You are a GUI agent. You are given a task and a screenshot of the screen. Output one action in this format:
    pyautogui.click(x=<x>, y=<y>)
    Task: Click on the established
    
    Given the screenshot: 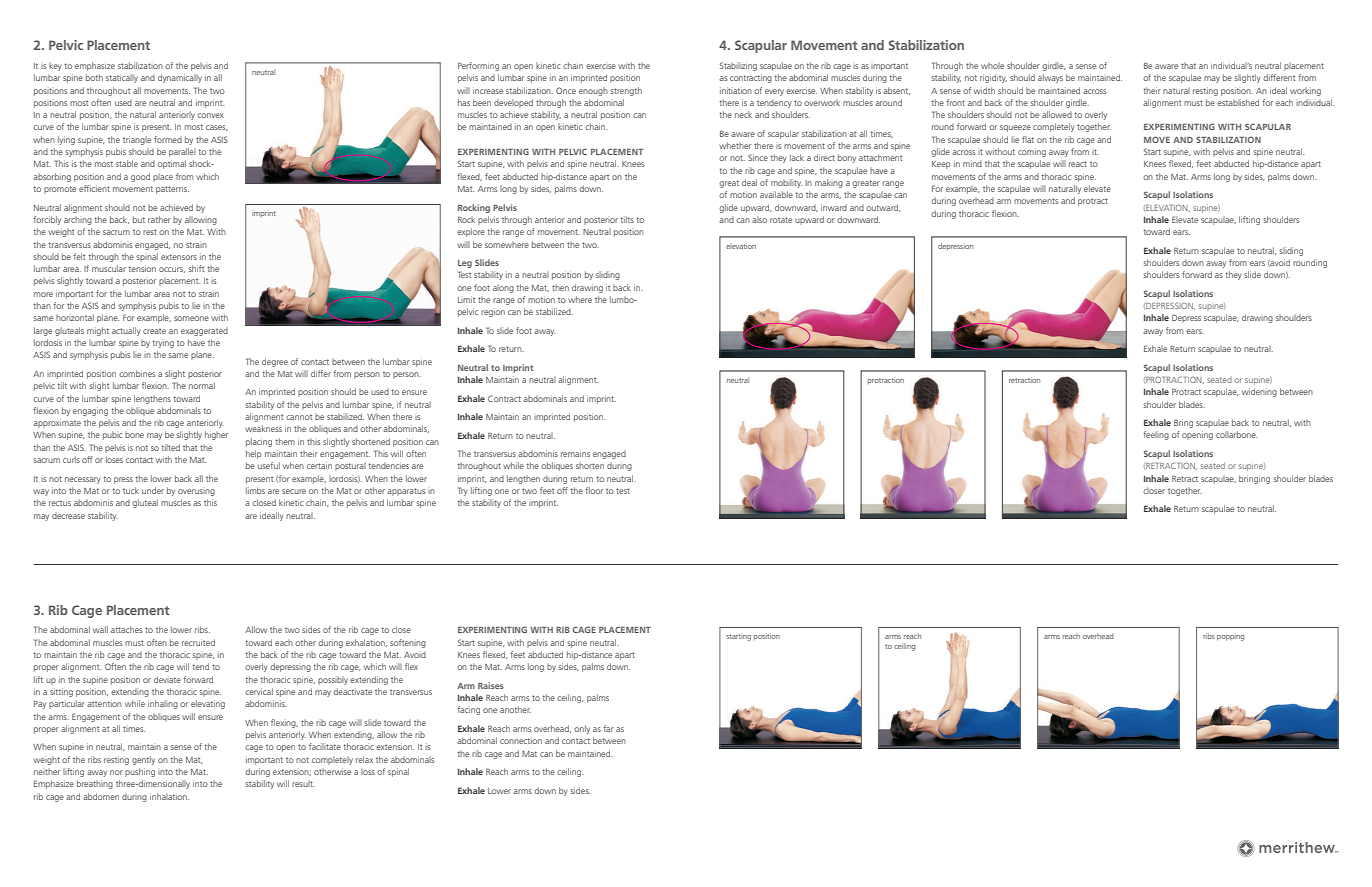 What is the action you would take?
    pyautogui.click(x=1238, y=102)
